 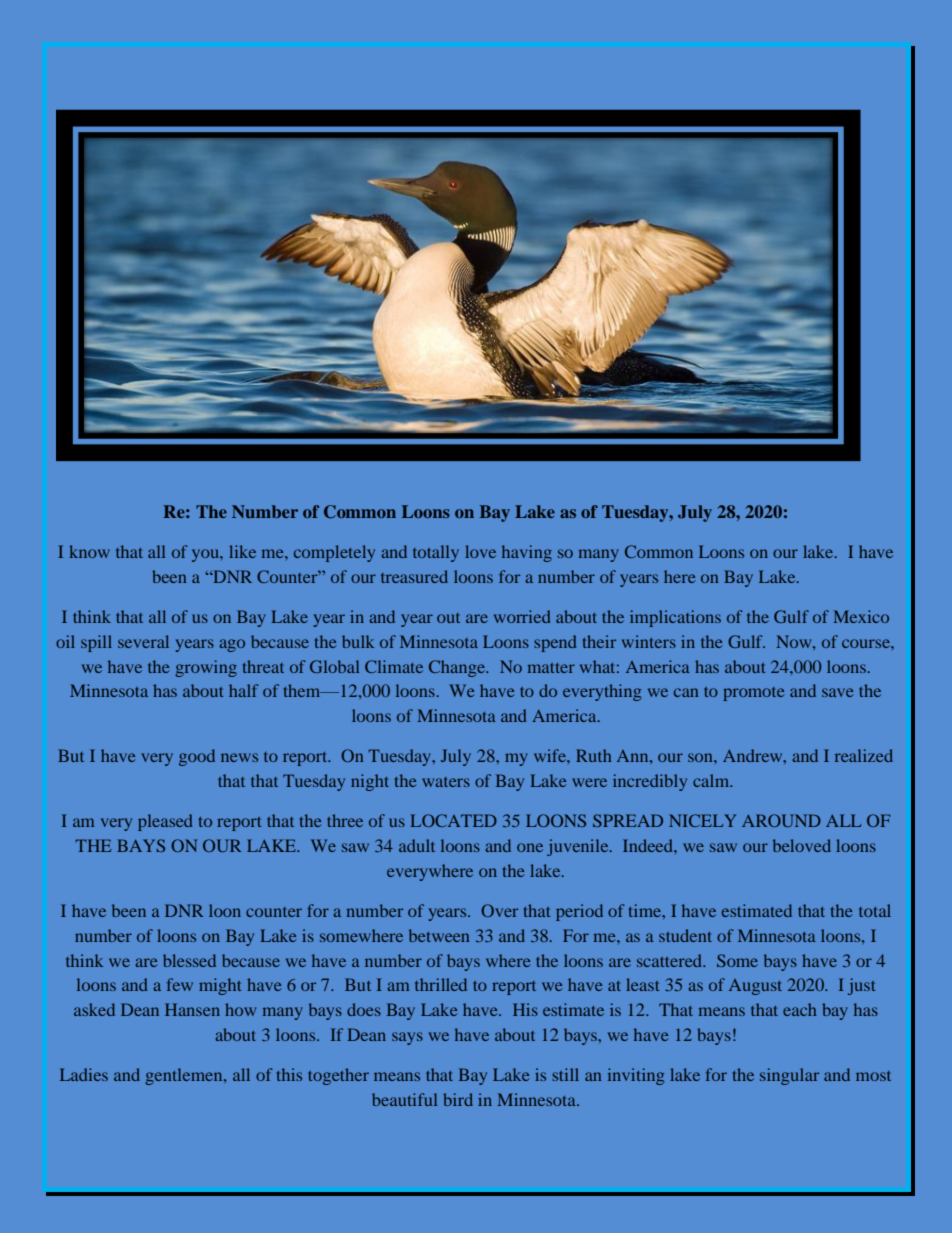 I want to click on bird, so click(x=458, y=1099).
